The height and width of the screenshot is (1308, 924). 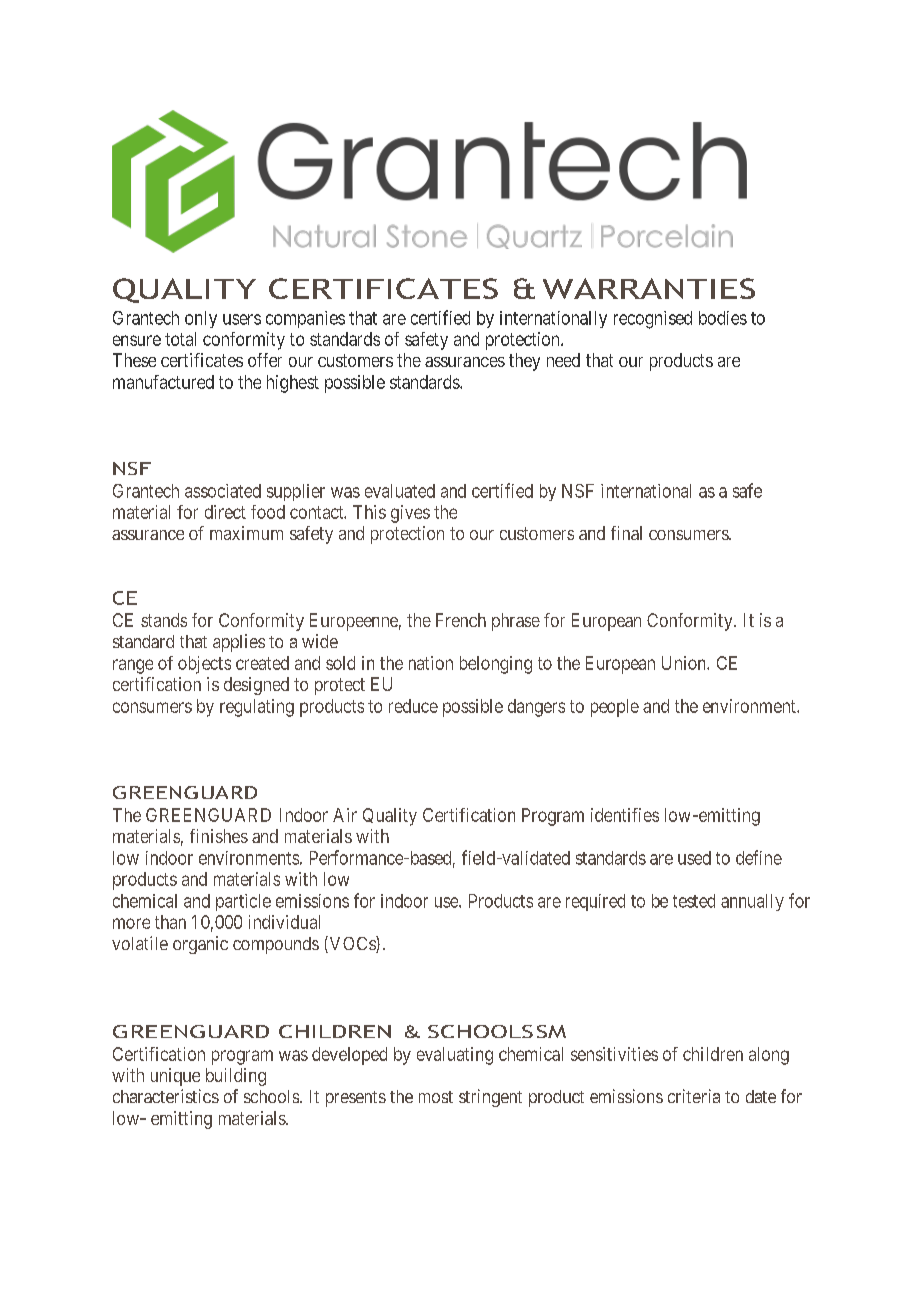 What do you see at coordinates (694, 901) in the screenshot?
I see `tested` at bounding box center [694, 901].
